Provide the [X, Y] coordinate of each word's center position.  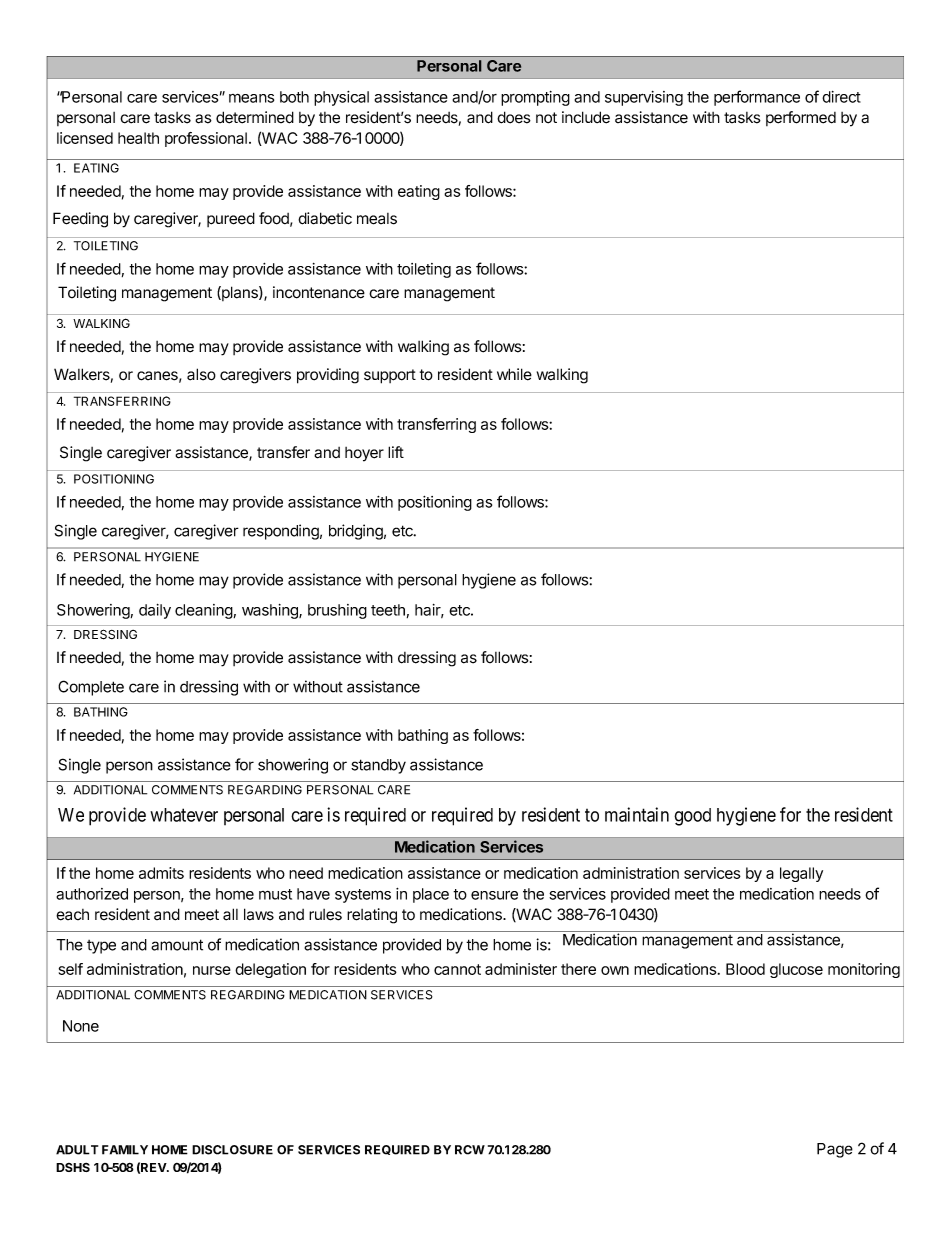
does [514, 117]
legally [801, 874]
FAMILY [125, 1150]
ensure [494, 895]
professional [206, 139]
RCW [470, 1150]
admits [161, 873]
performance [757, 98]
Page [835, 1150]
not [546, 118]
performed [801, 118]
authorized [92, 894]
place [431, 895]
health [138, 138]
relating [372, 916]
